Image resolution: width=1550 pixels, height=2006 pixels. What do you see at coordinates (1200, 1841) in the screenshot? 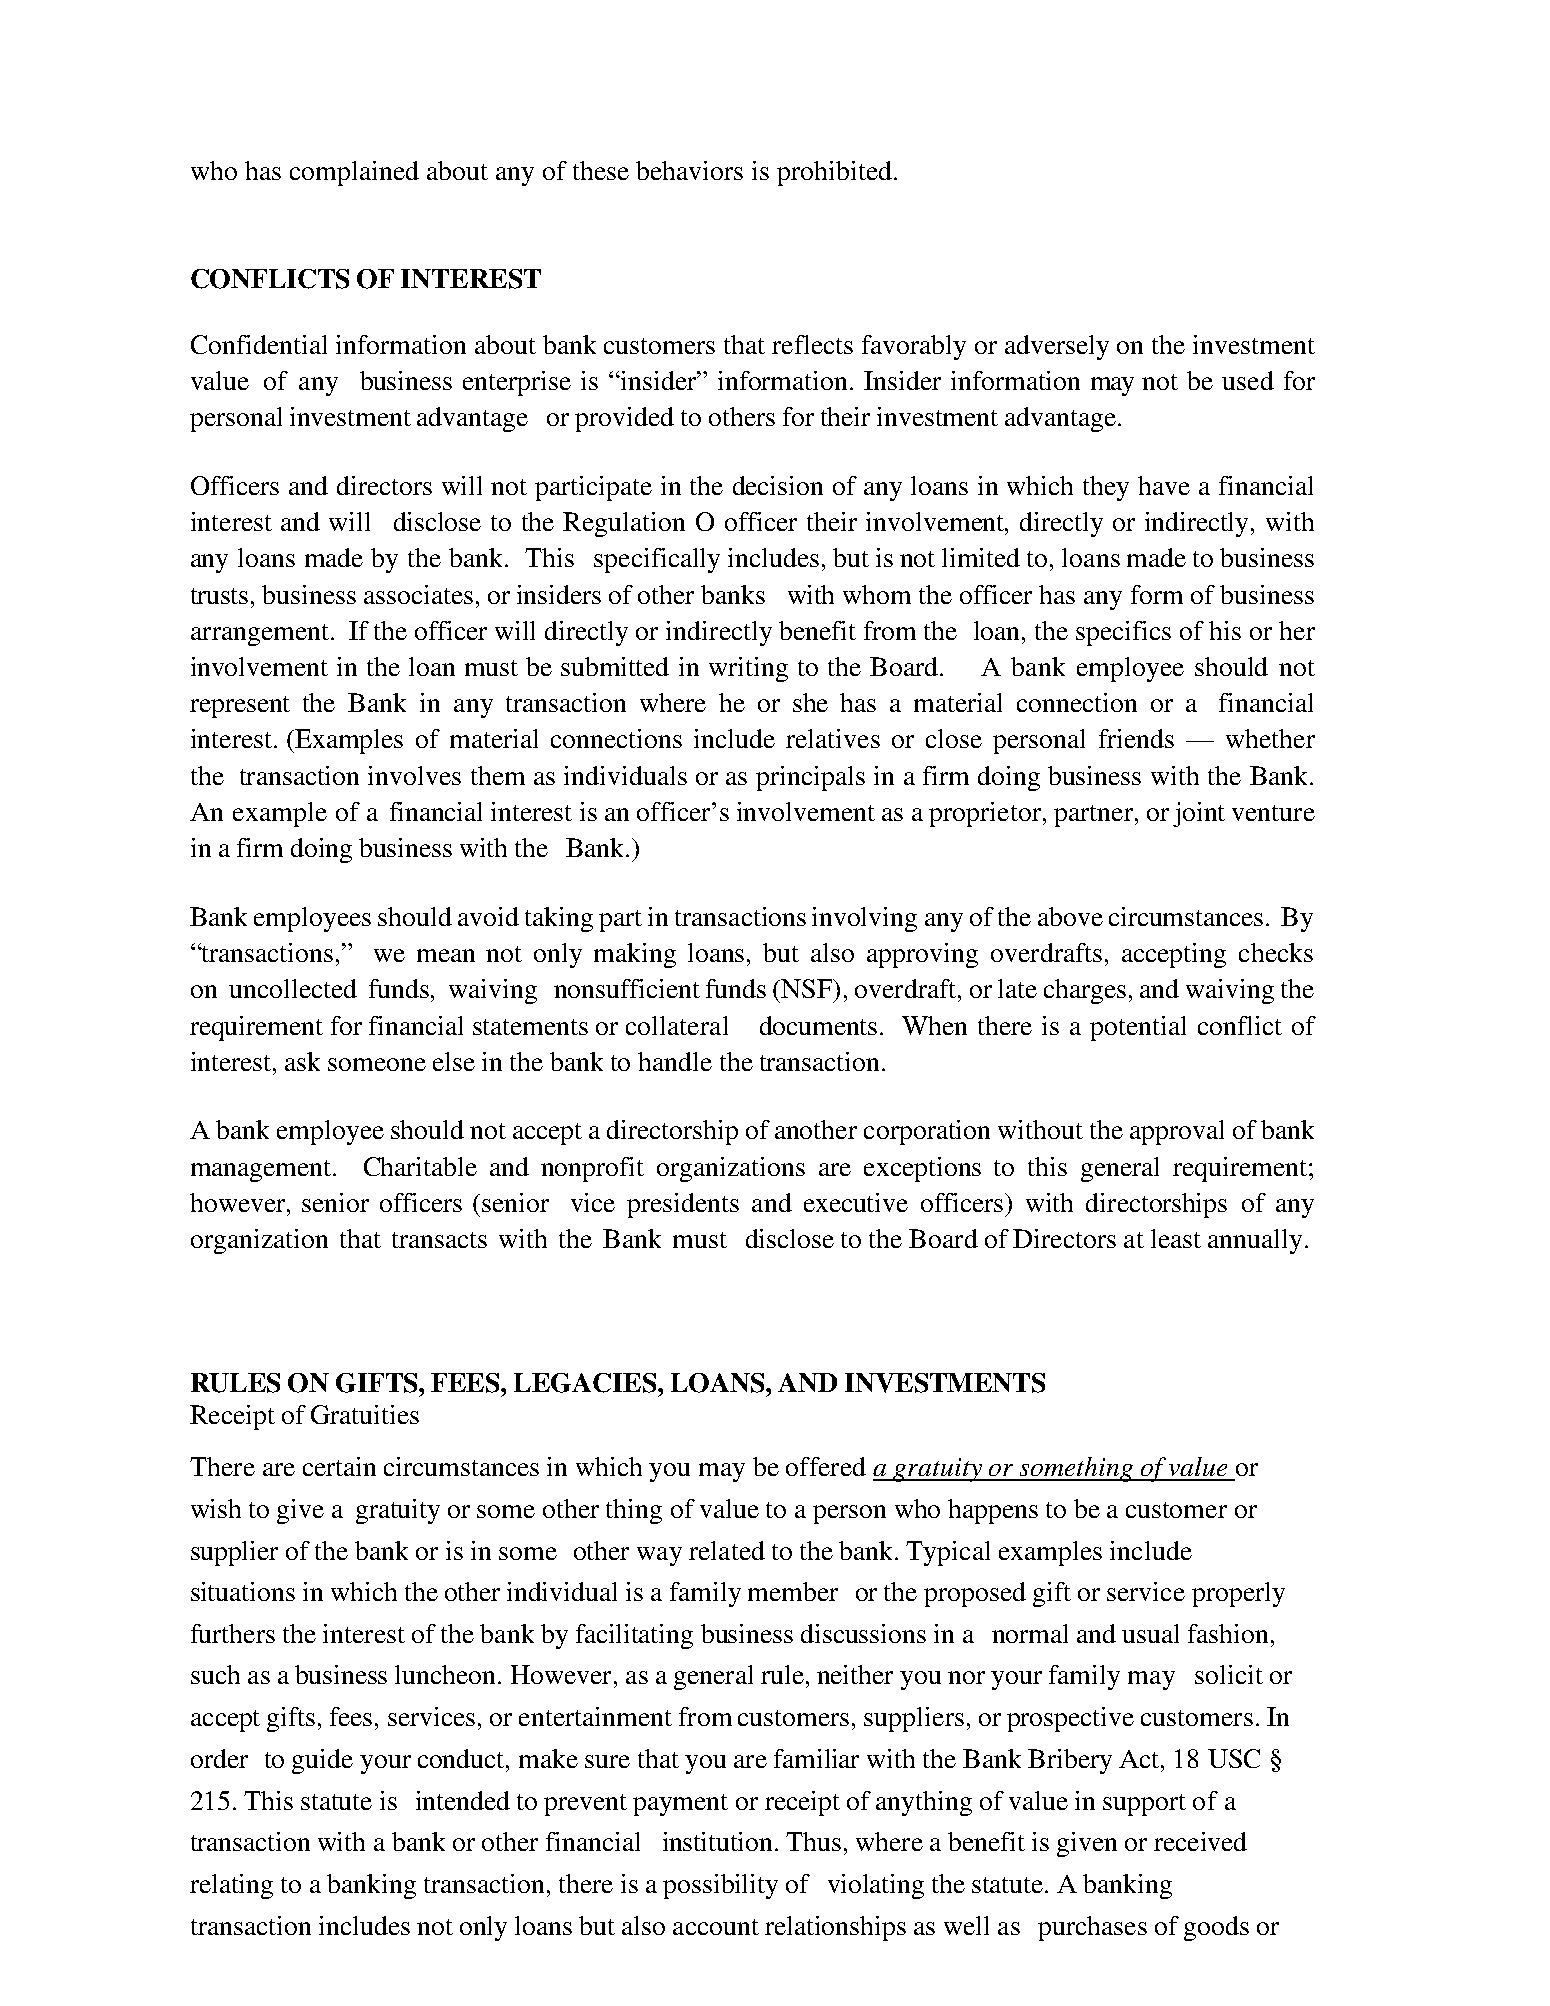
I see `received` at bounding box center [1200, 1841].
